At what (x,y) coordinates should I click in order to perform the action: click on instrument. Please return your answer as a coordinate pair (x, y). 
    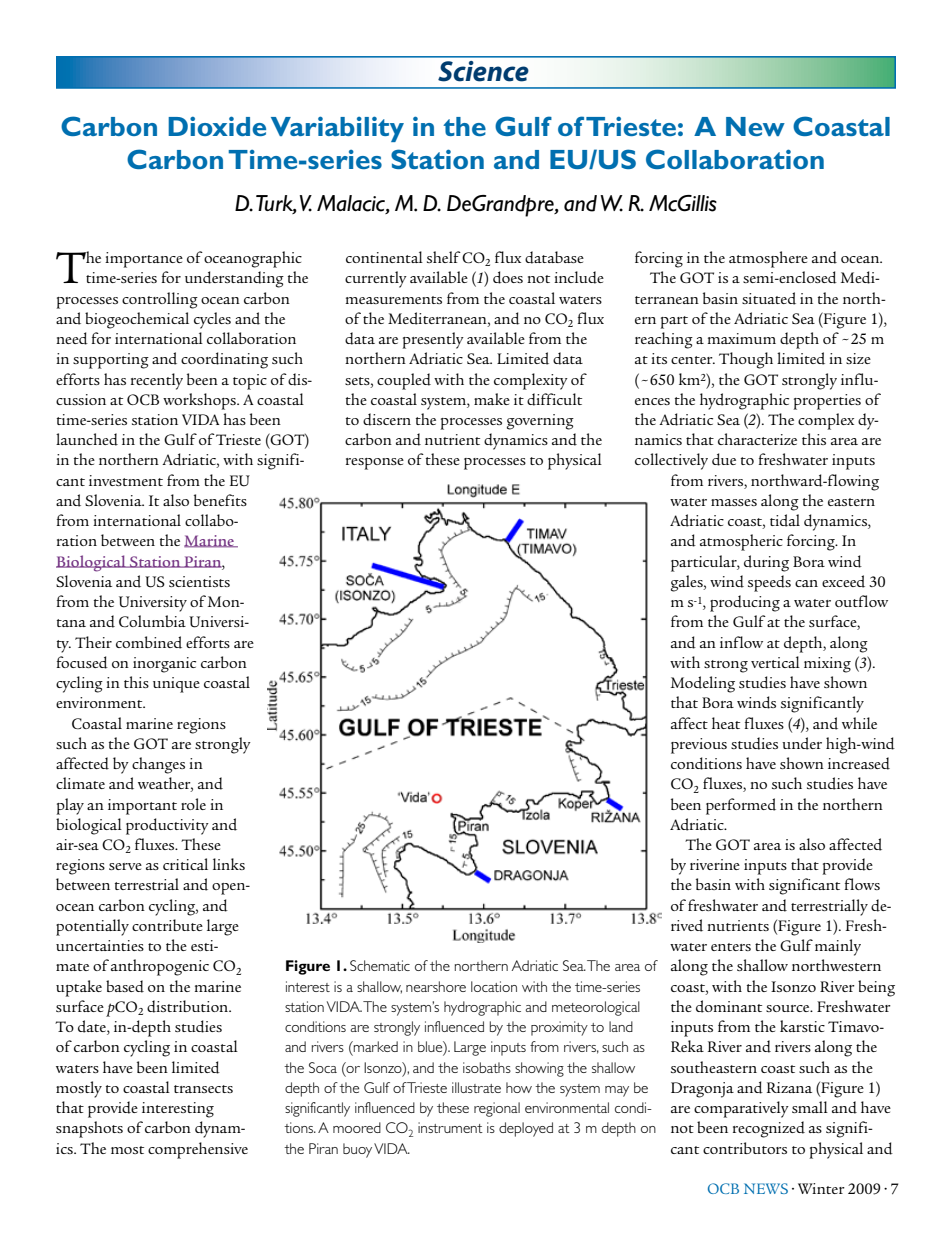
    Looking at the image, I should click on (450, 1127).
